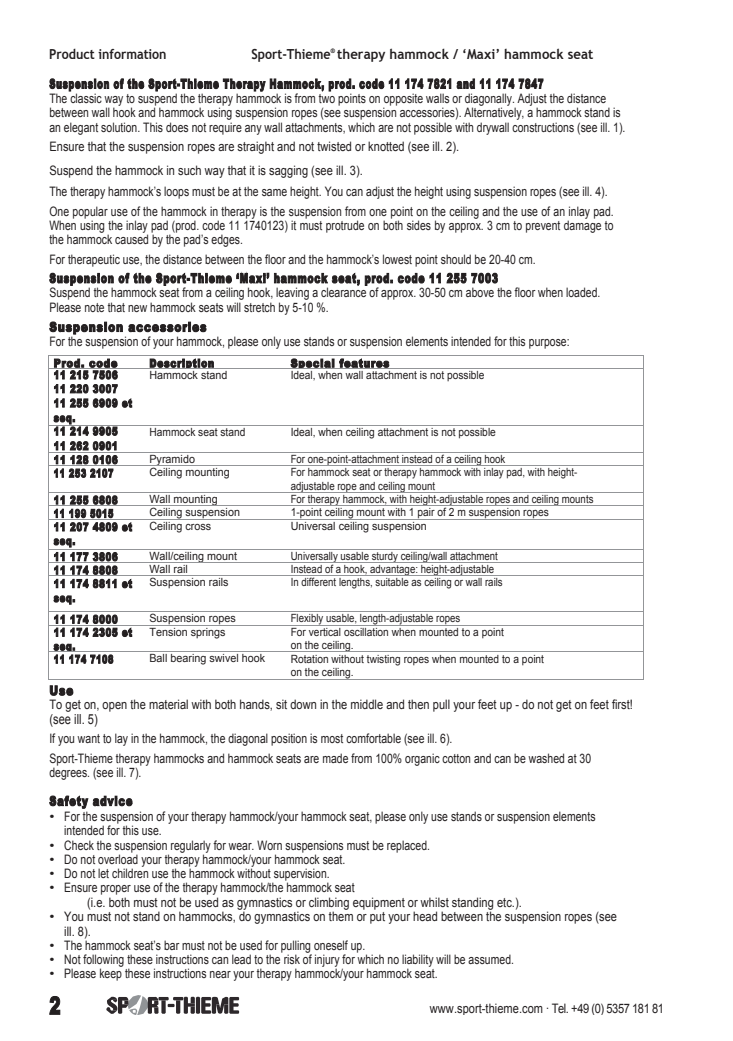 The height and width of the page is (1041, 733). Describe the element at coordinates (111, 973) in the page. I see `keep` at that location.
